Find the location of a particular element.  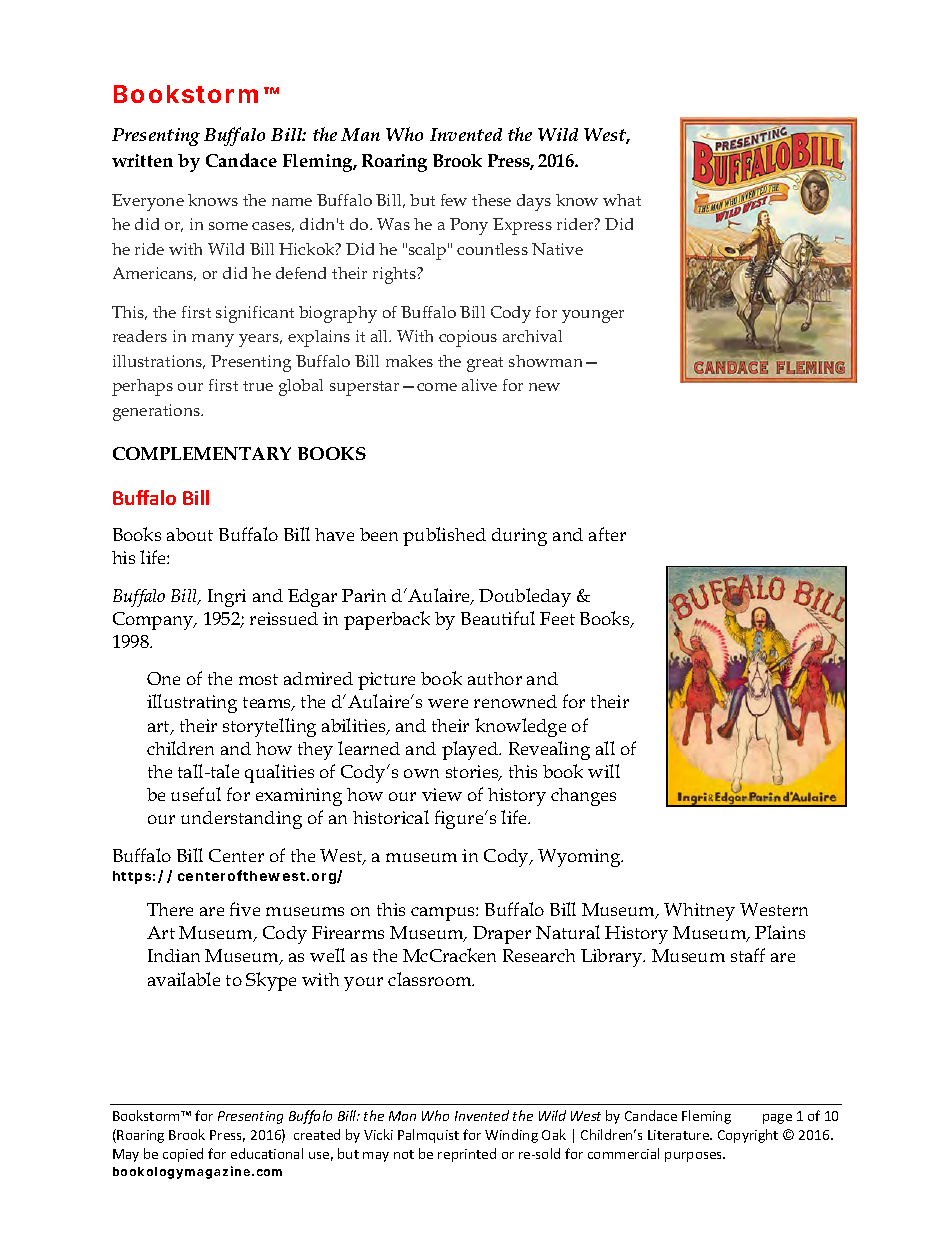

copied is located at coordinates (183, 1155).
